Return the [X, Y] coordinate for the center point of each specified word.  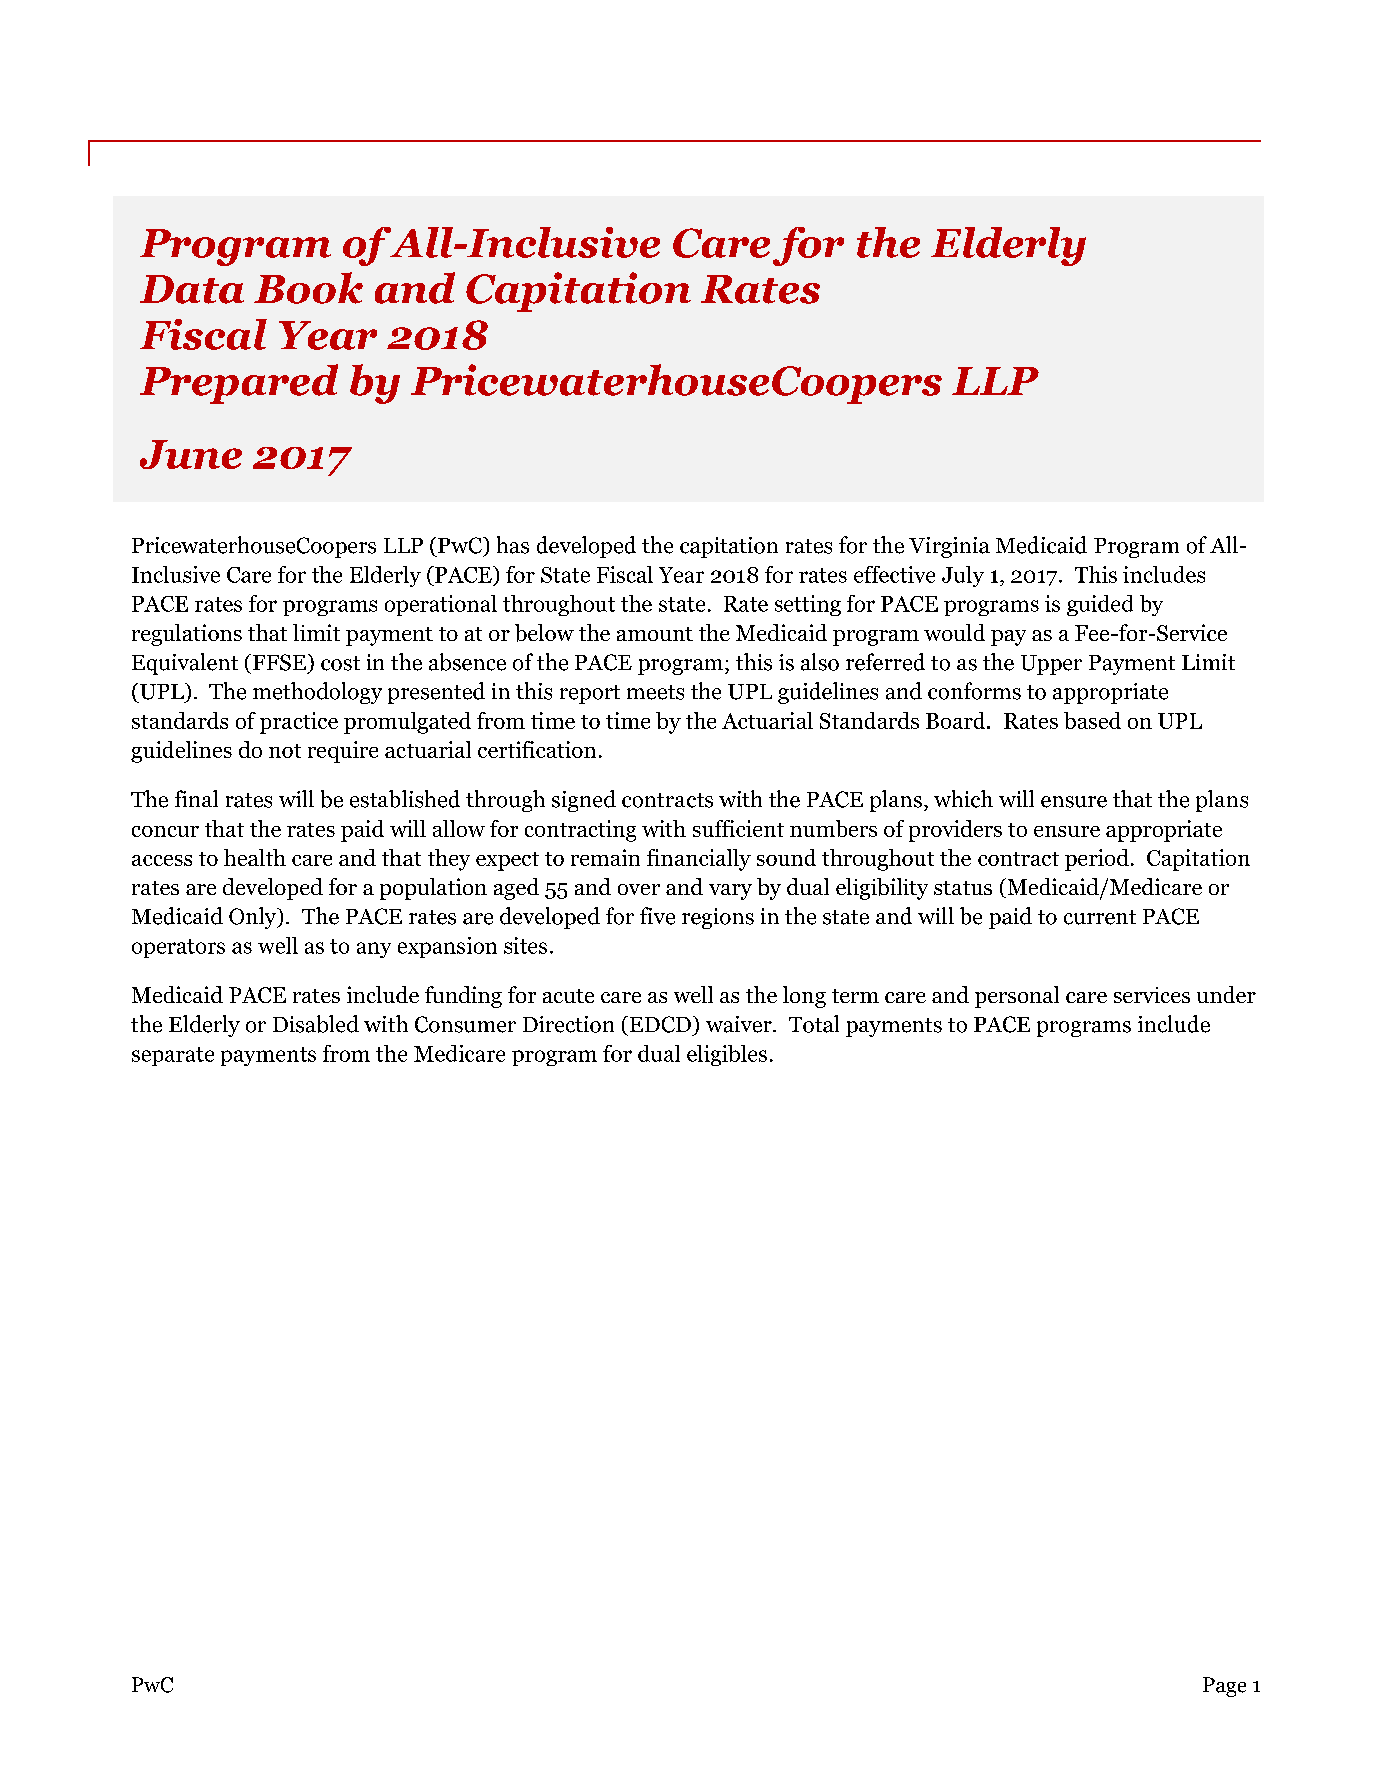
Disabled [316, 1024]
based [1092, 720]
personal [1017, 997]
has [513, 545]
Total [814, 1024]
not [285, 751]
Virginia [949, 547]
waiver [740, 1024]
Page [1224, 1687]
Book [308, 288]
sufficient [738, 828]
